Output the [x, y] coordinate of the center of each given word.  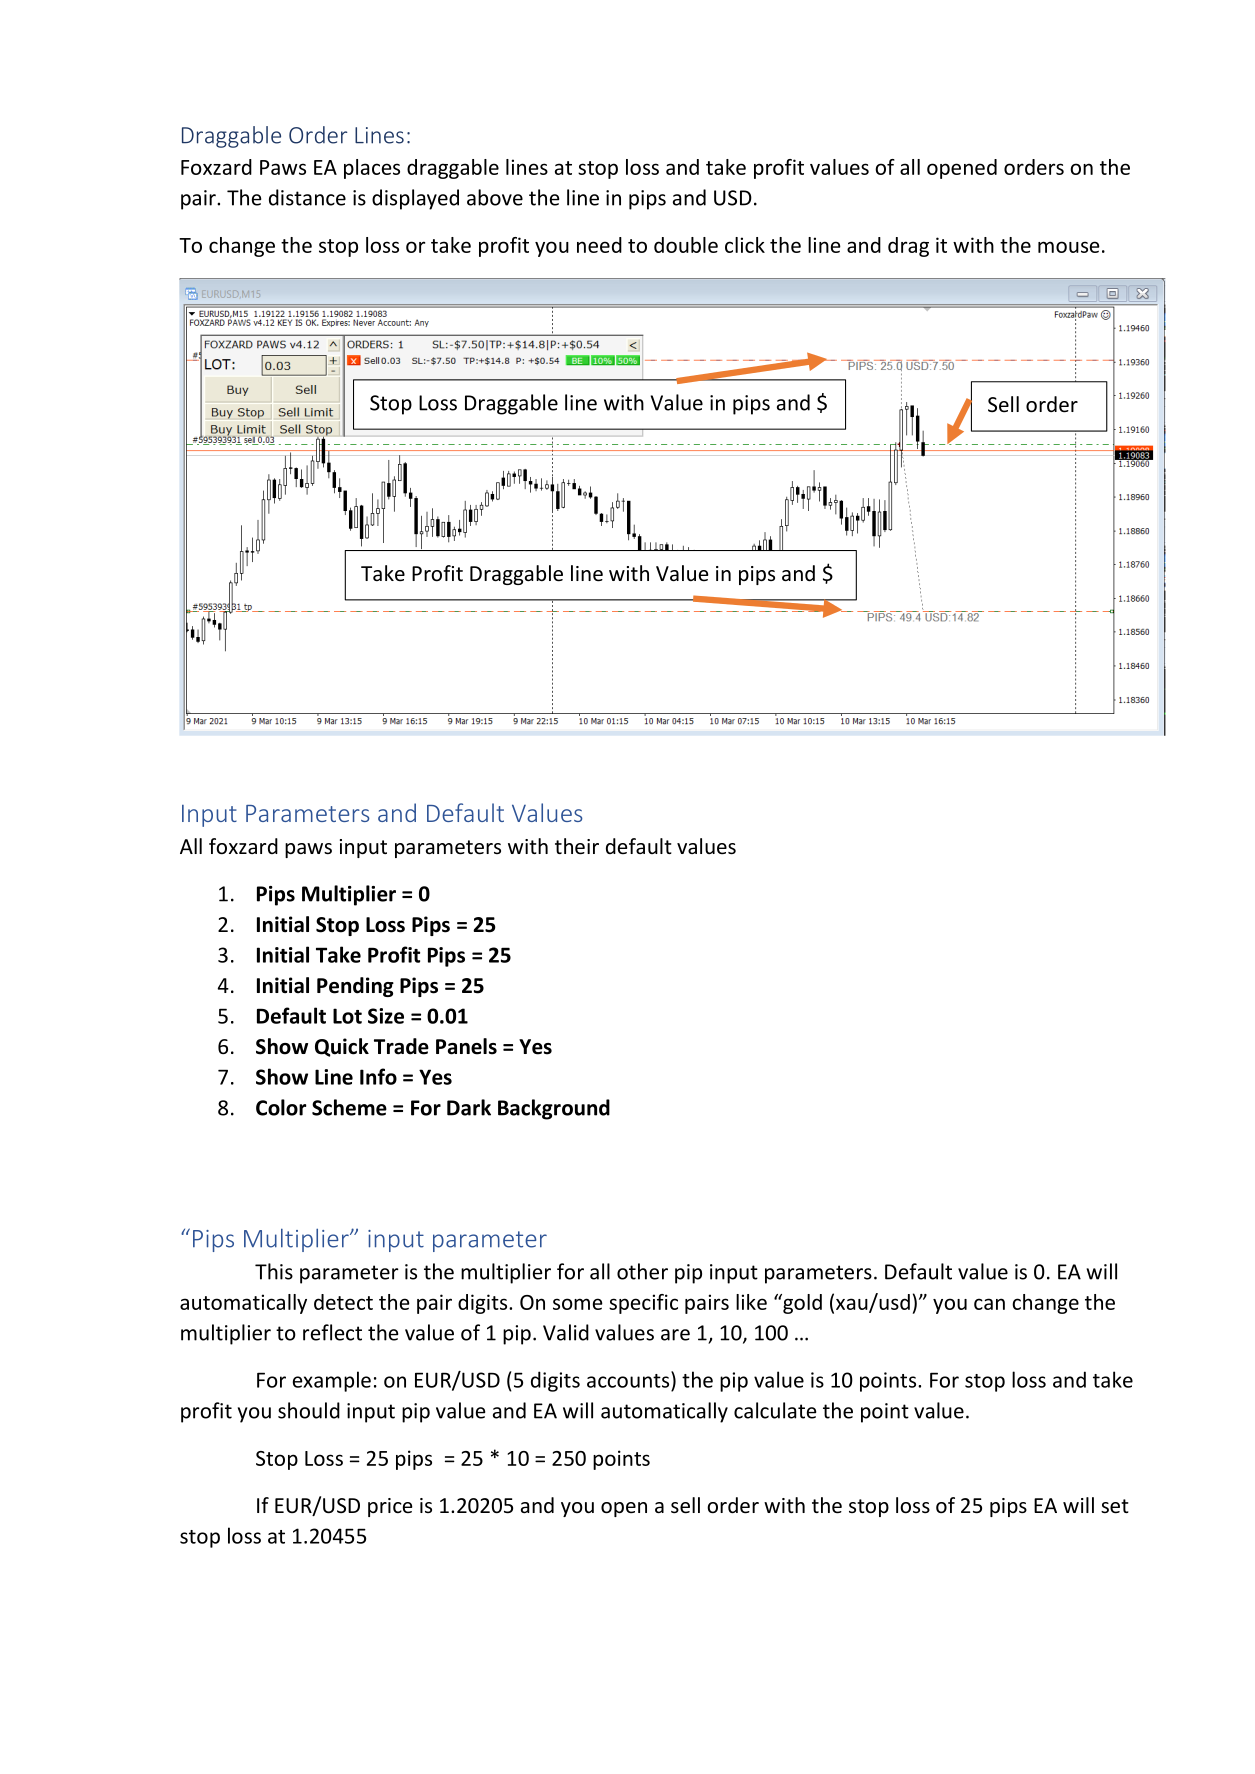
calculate [775, 1410]
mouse [1069, 247]
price [390, 1507]
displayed [415, 199]
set [1115, 1506]
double [686, 245]
